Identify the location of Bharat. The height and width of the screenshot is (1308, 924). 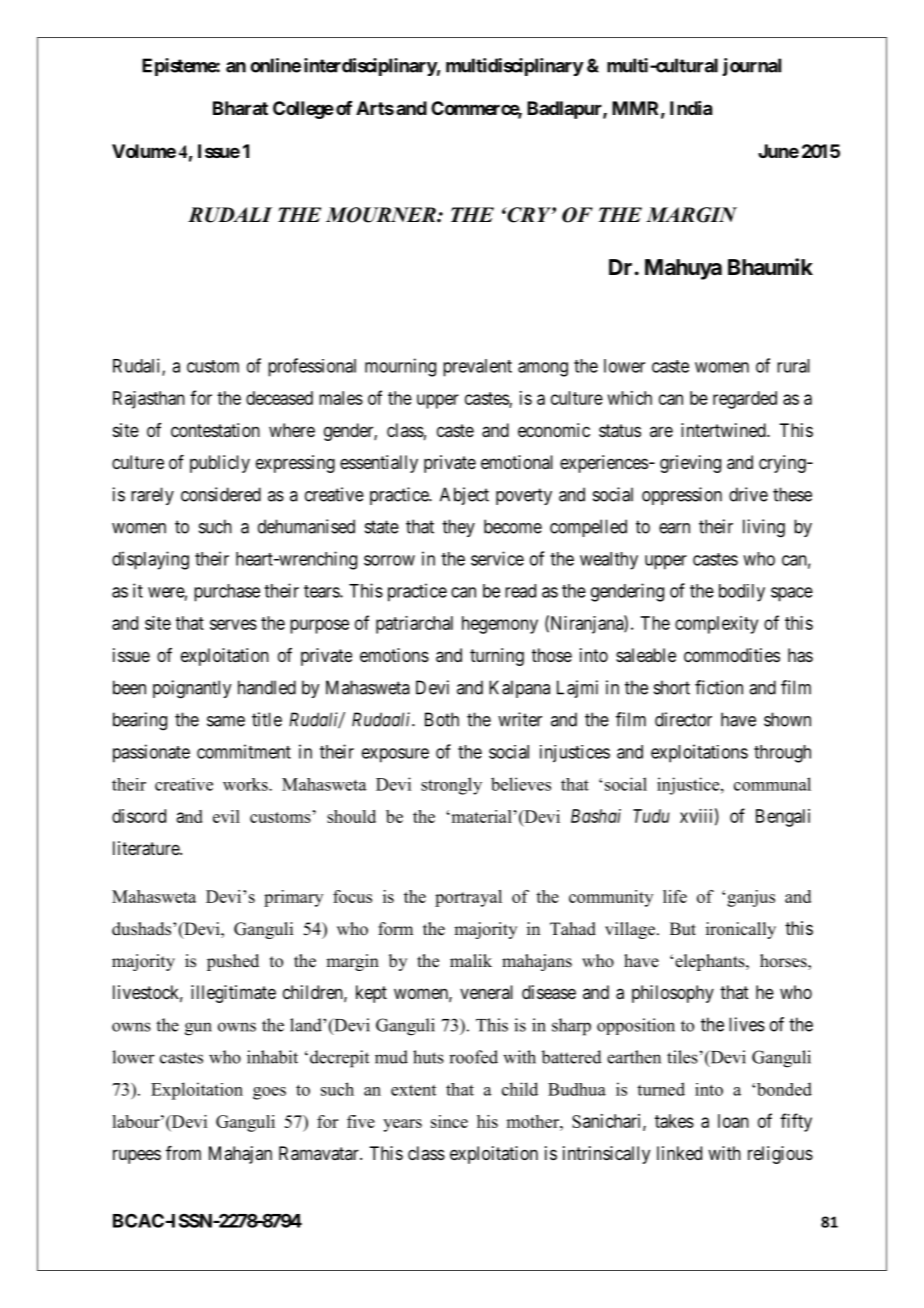
(240, 108).
